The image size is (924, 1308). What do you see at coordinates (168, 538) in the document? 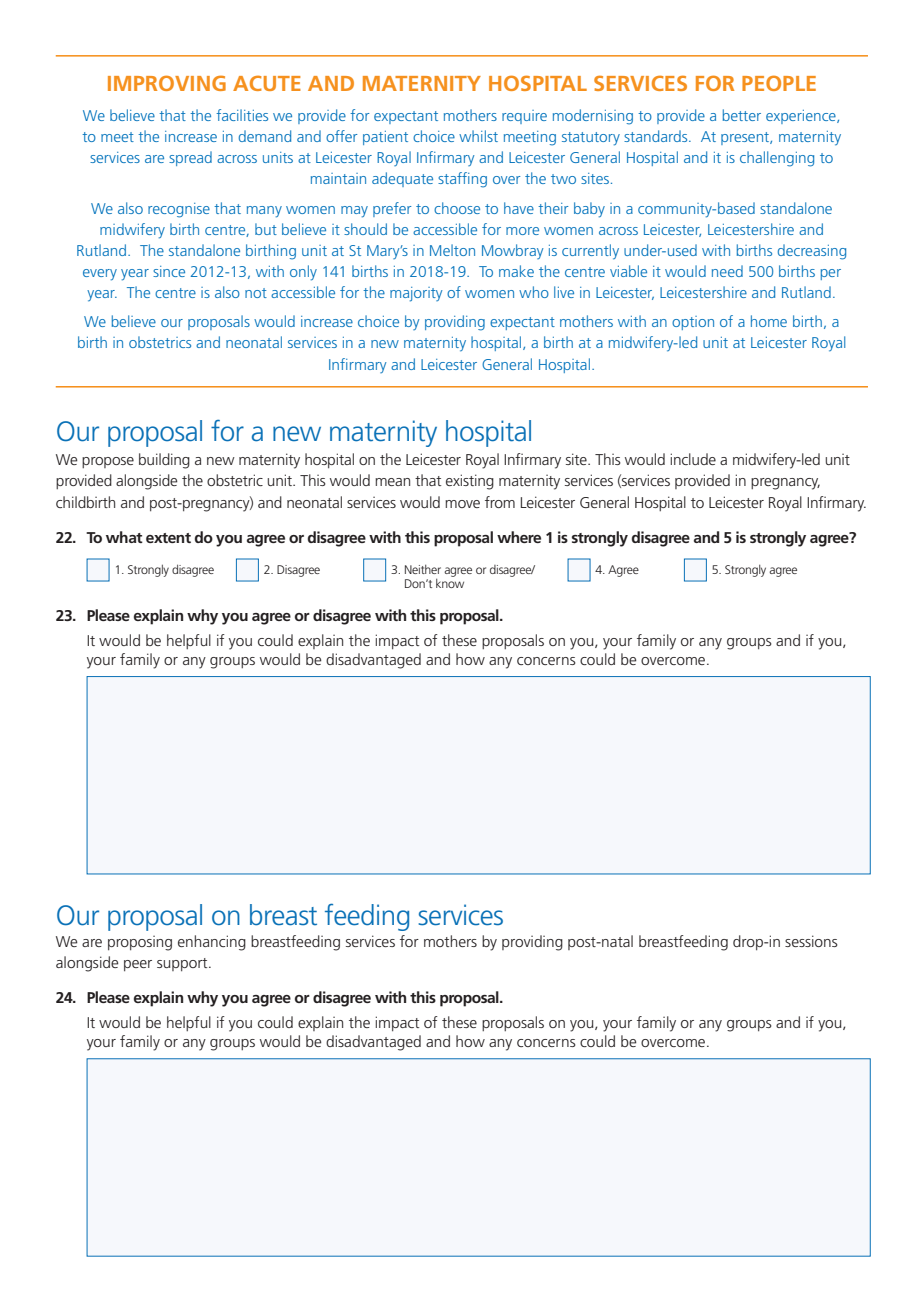
I see `extent` at bounding box center [168, 538].
